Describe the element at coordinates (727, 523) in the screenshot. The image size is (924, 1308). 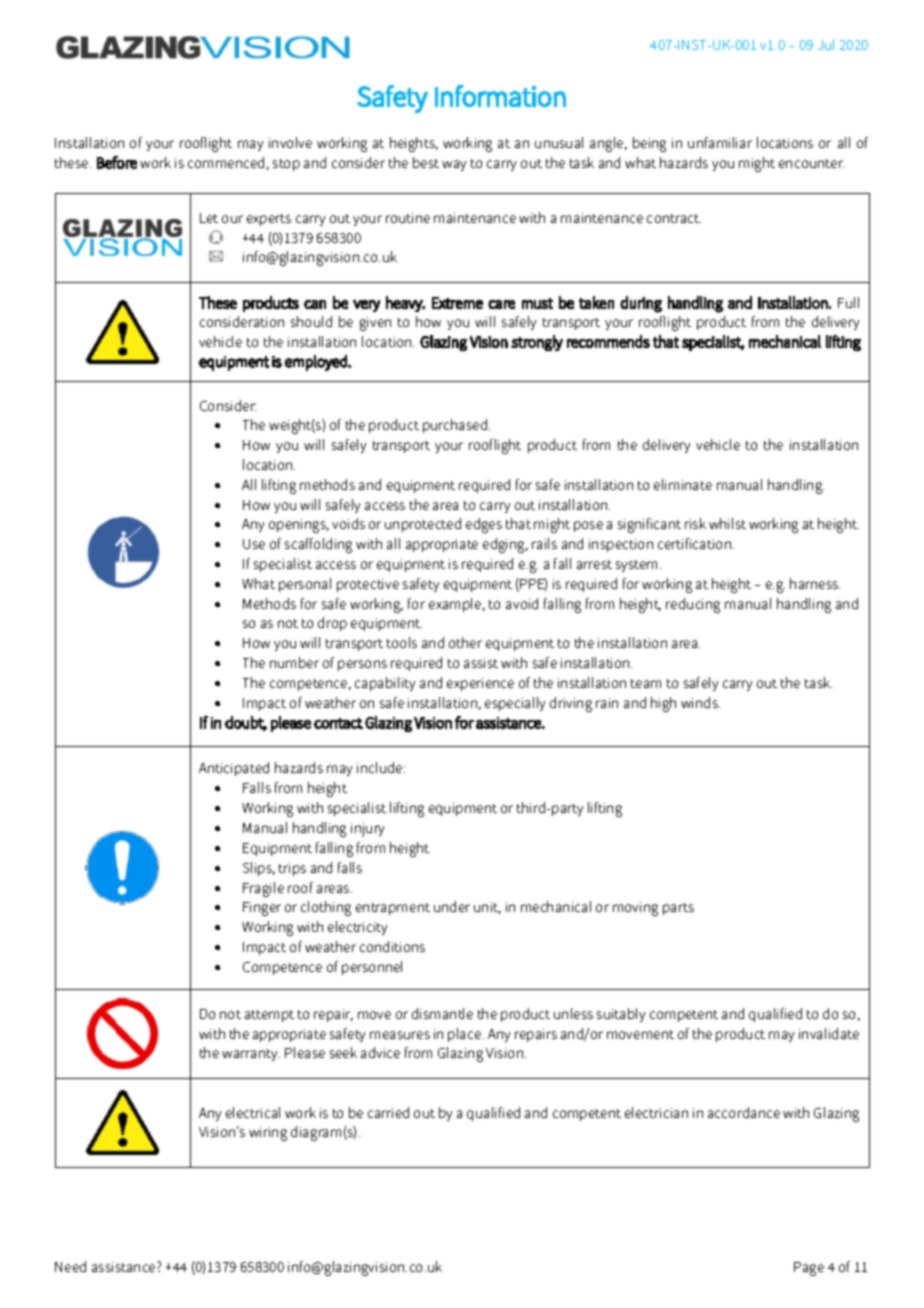
I see `whilst` at that location.
